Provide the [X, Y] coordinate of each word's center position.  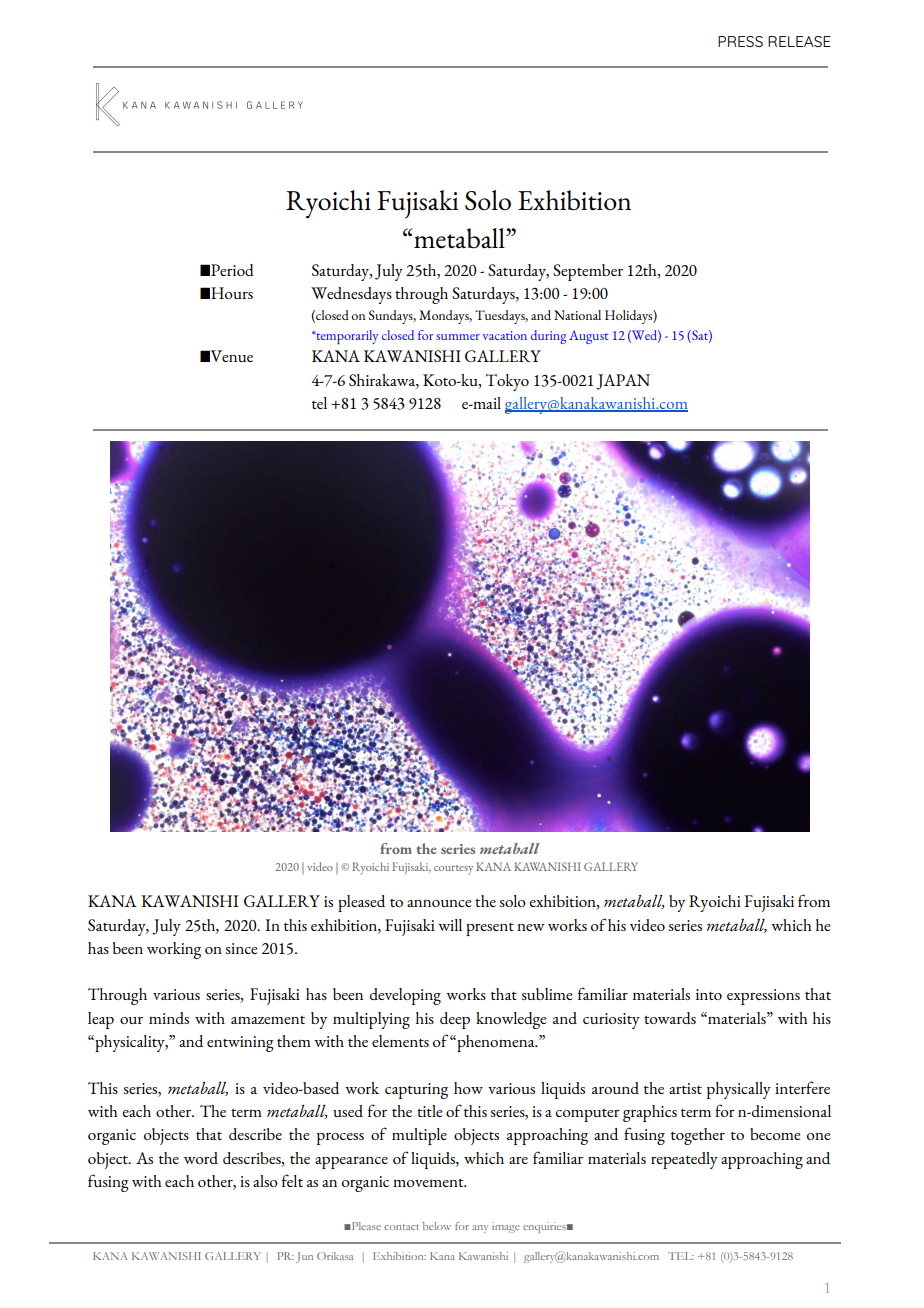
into [709, 994]
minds [169, 1018]
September [588, 272]
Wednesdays [351, 295]
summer [458, 337]
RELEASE [799, 41]
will [450, 925]
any [480, 1229]
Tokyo [507, 382]
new [531, 927]
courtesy [453, 870]
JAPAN [623, 382]
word [201, 1158]
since [241, 948]
